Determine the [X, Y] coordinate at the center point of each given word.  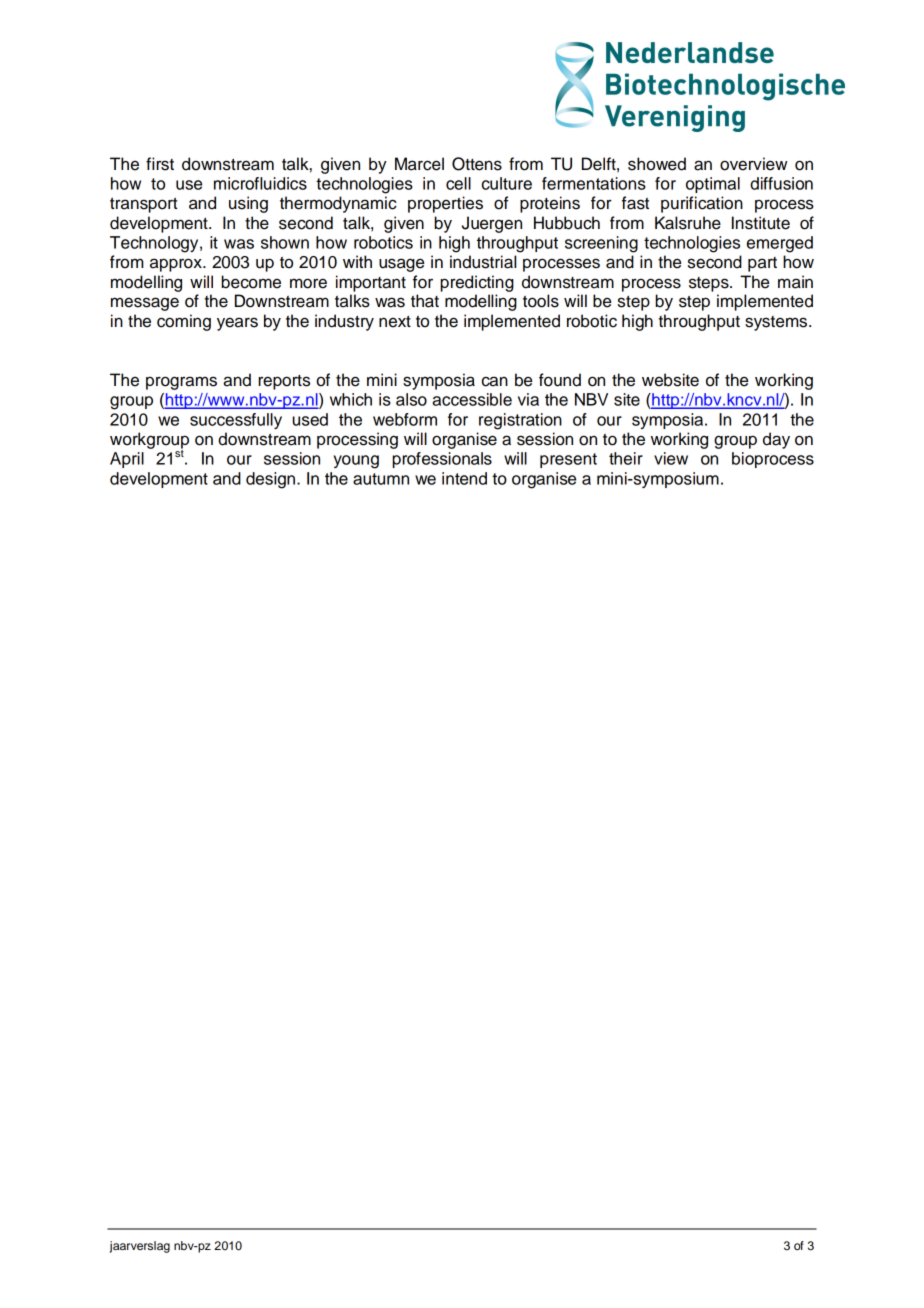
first [160, 164]
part [762, 264]
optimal [713, 185]
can [495, 381]
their [626, 458]
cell [458, 183]
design [270, 480]
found [560, 380]
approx [177, 265]
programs [181, 383]
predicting [477, 283]
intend [464, 478]
